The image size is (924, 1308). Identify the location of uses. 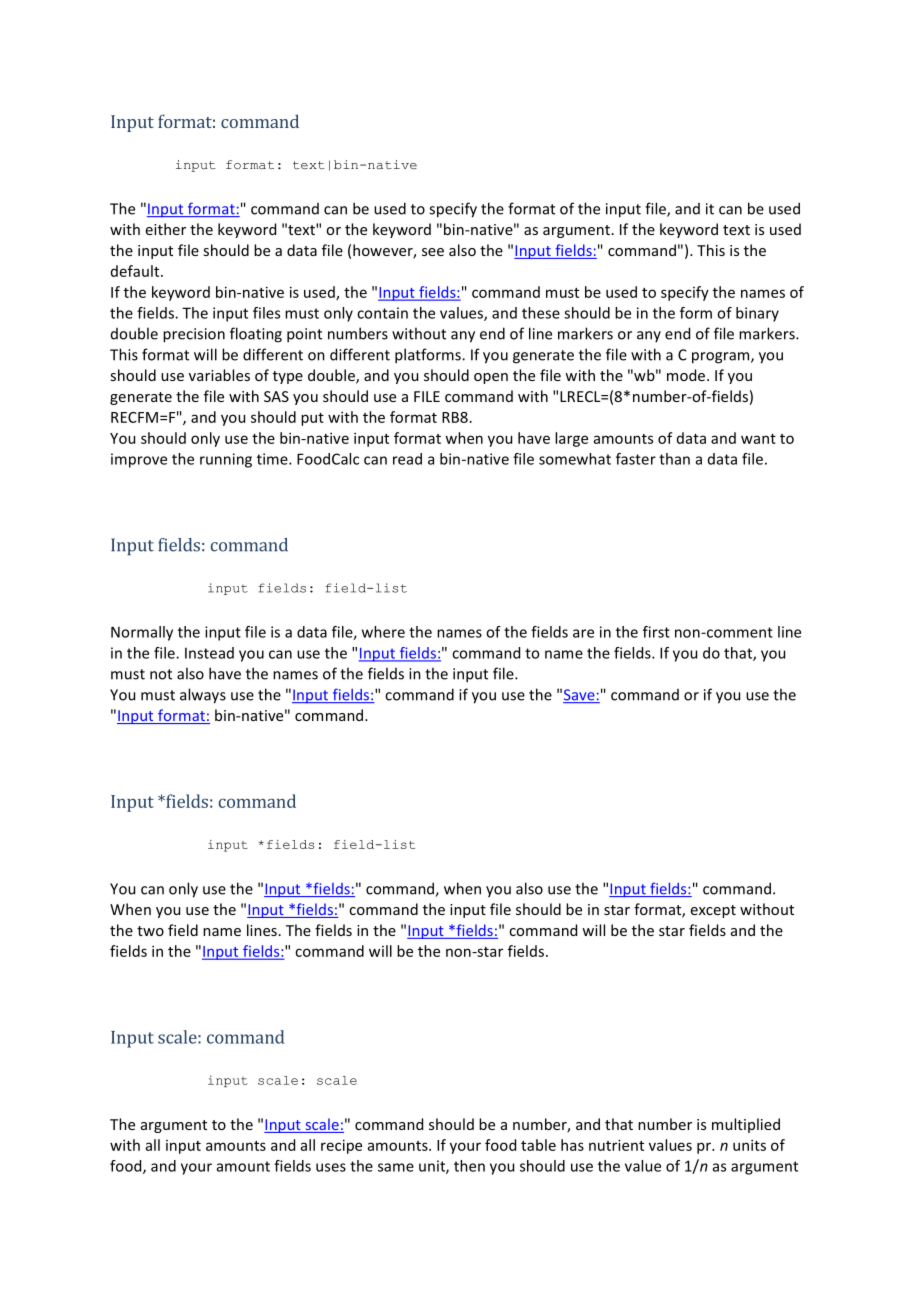
(331, 1167).
